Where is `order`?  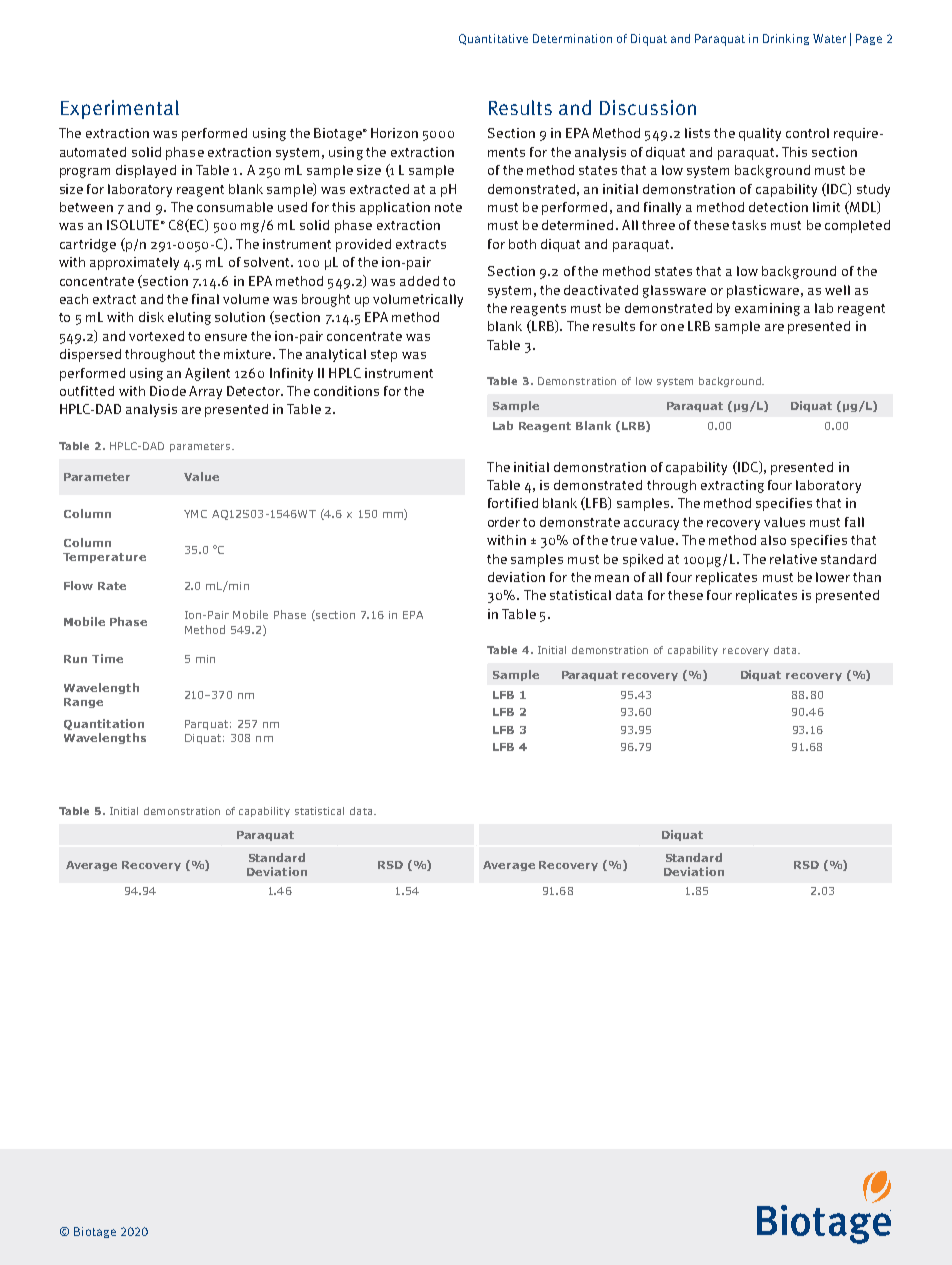
order is located at coordinates (504, 522).
